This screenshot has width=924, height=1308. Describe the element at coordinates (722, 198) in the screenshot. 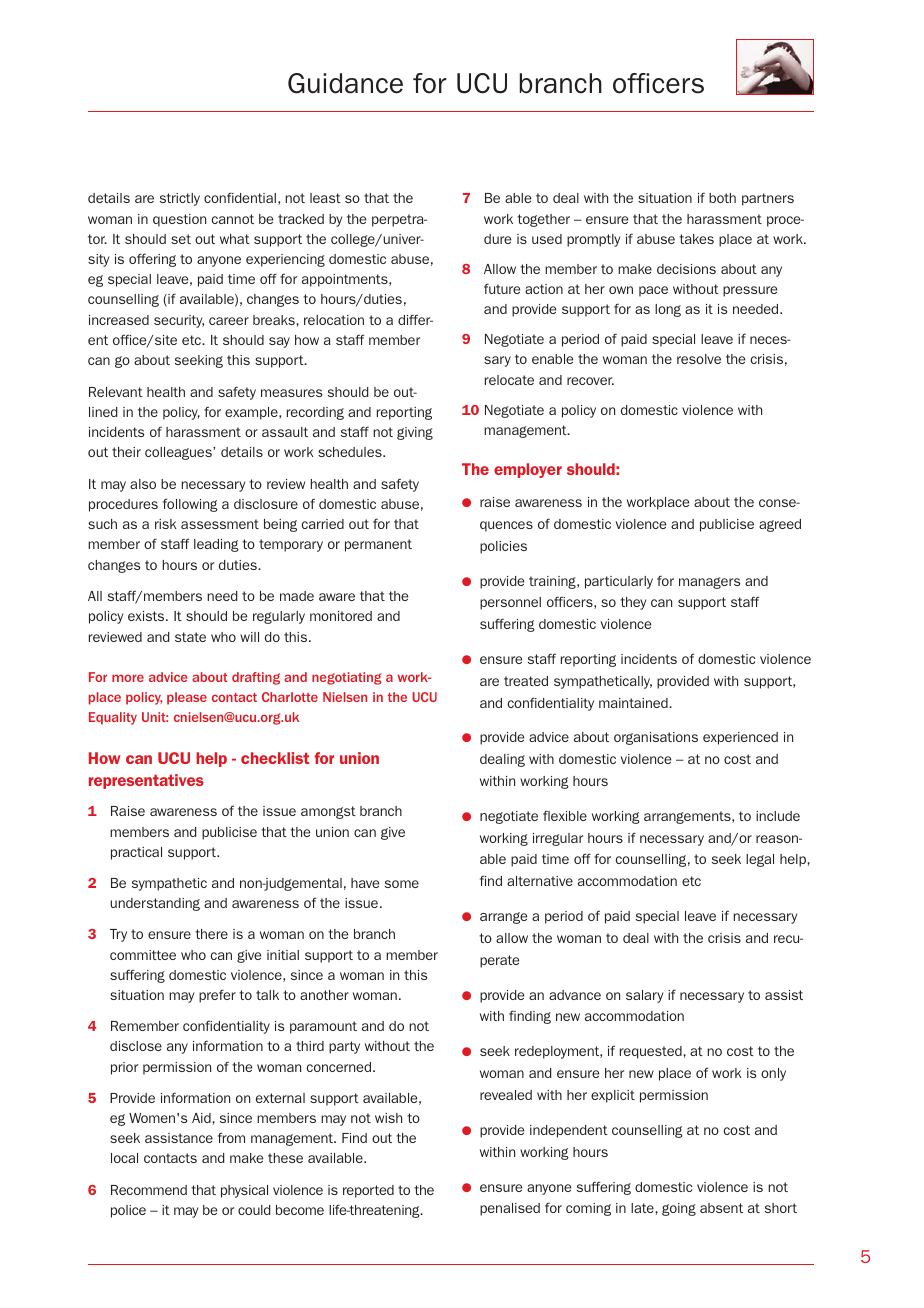

I see `both` at that location.
